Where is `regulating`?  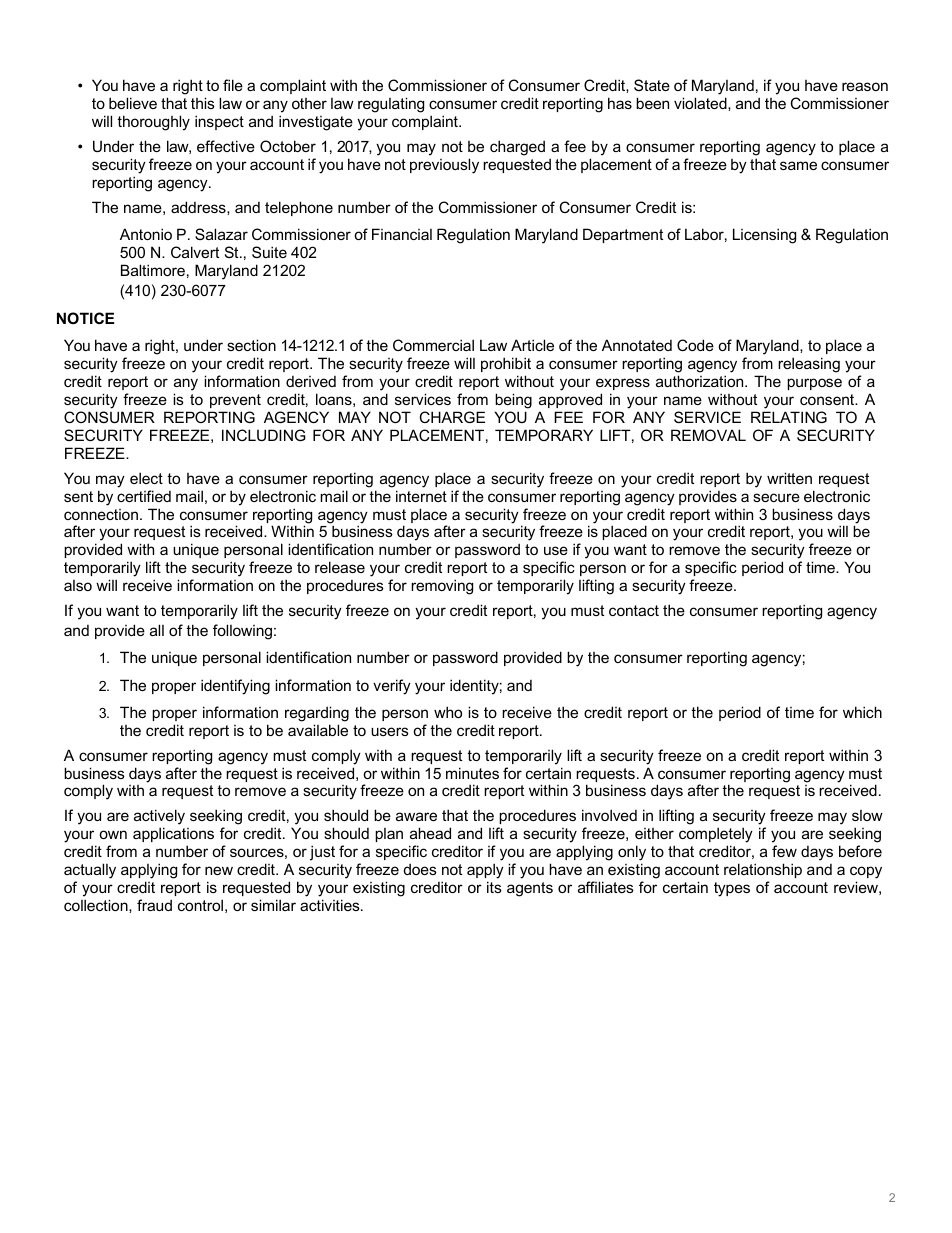 regulating is located at coordinates (391, 105).
